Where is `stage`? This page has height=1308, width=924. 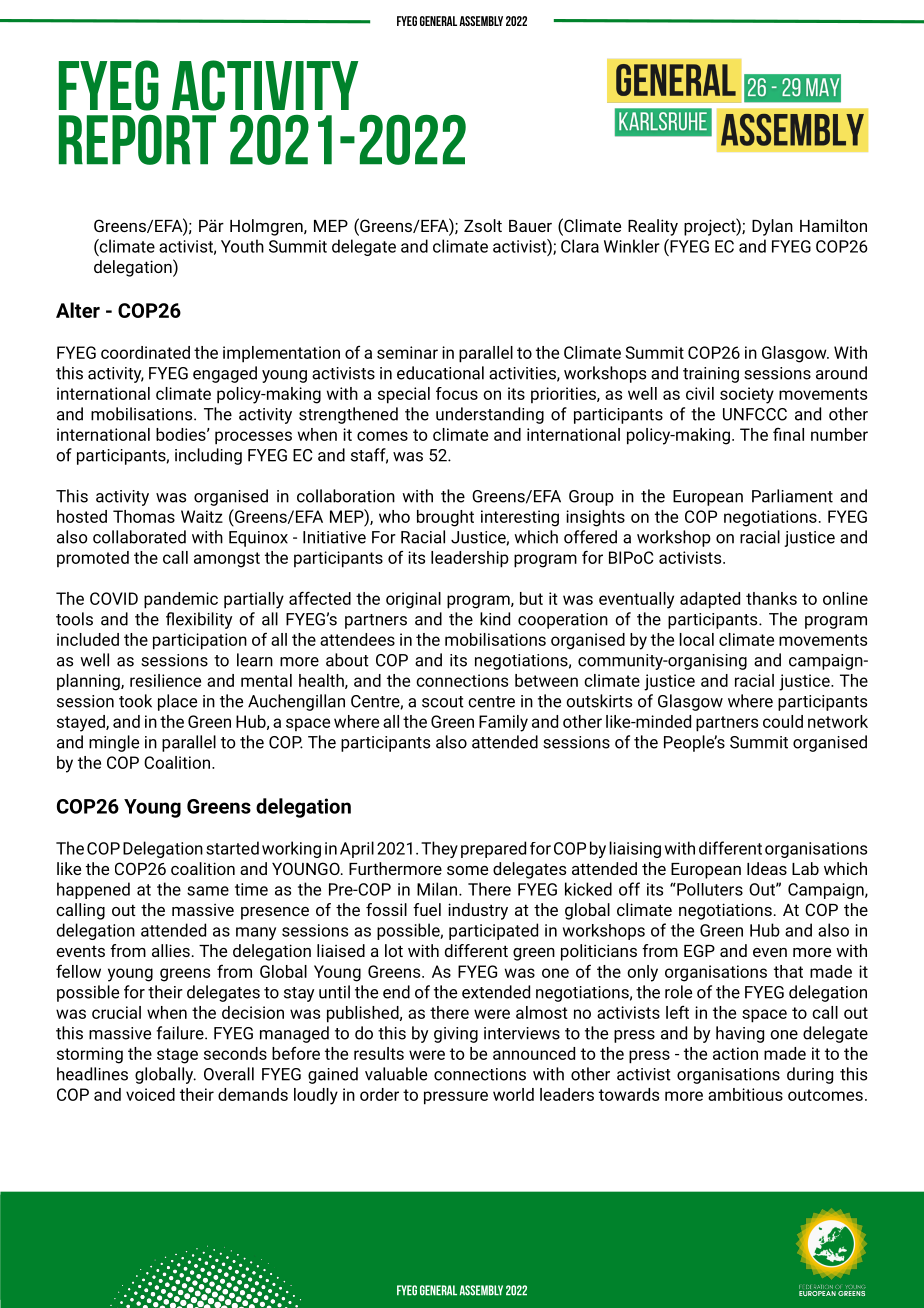 stage is located at coordinates (177, 1056).
